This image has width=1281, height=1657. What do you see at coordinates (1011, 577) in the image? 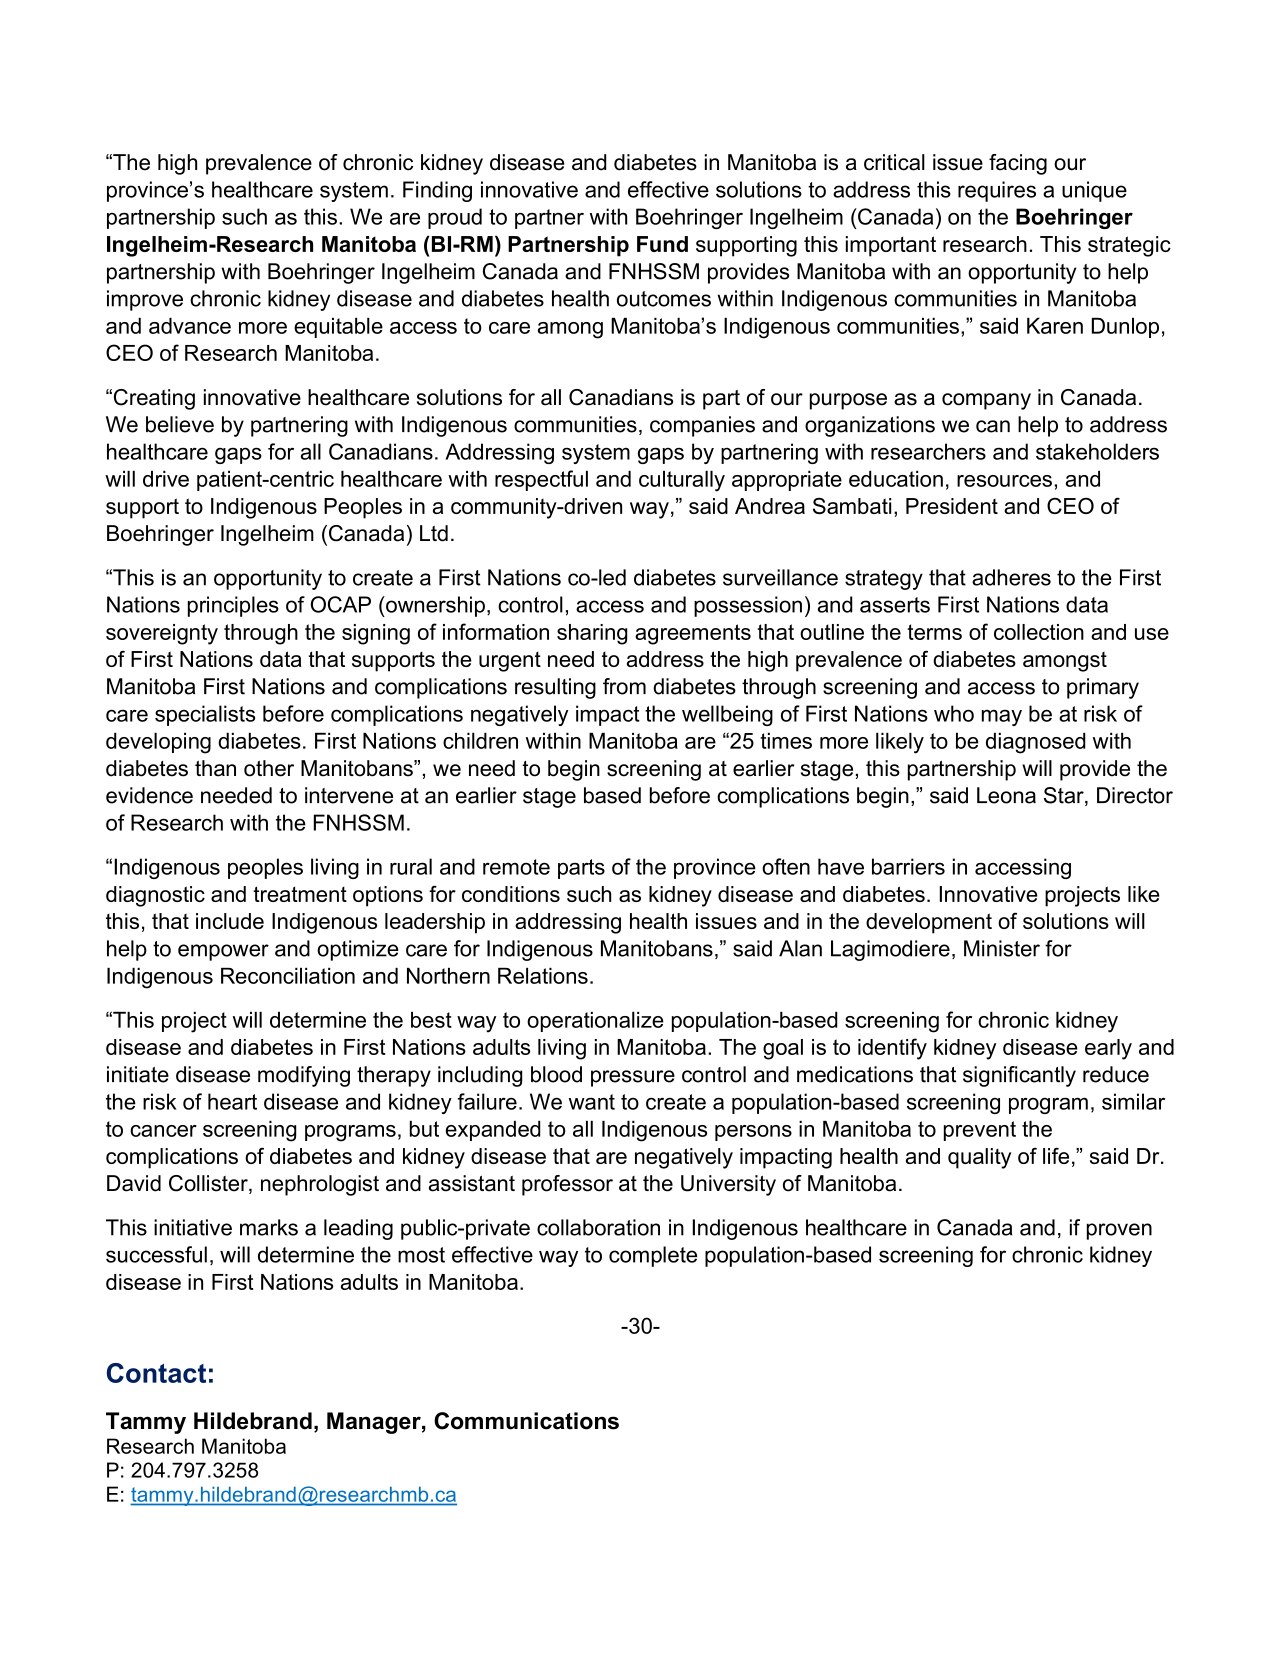
I see `adheres` at bounding box center [1011, 577].
